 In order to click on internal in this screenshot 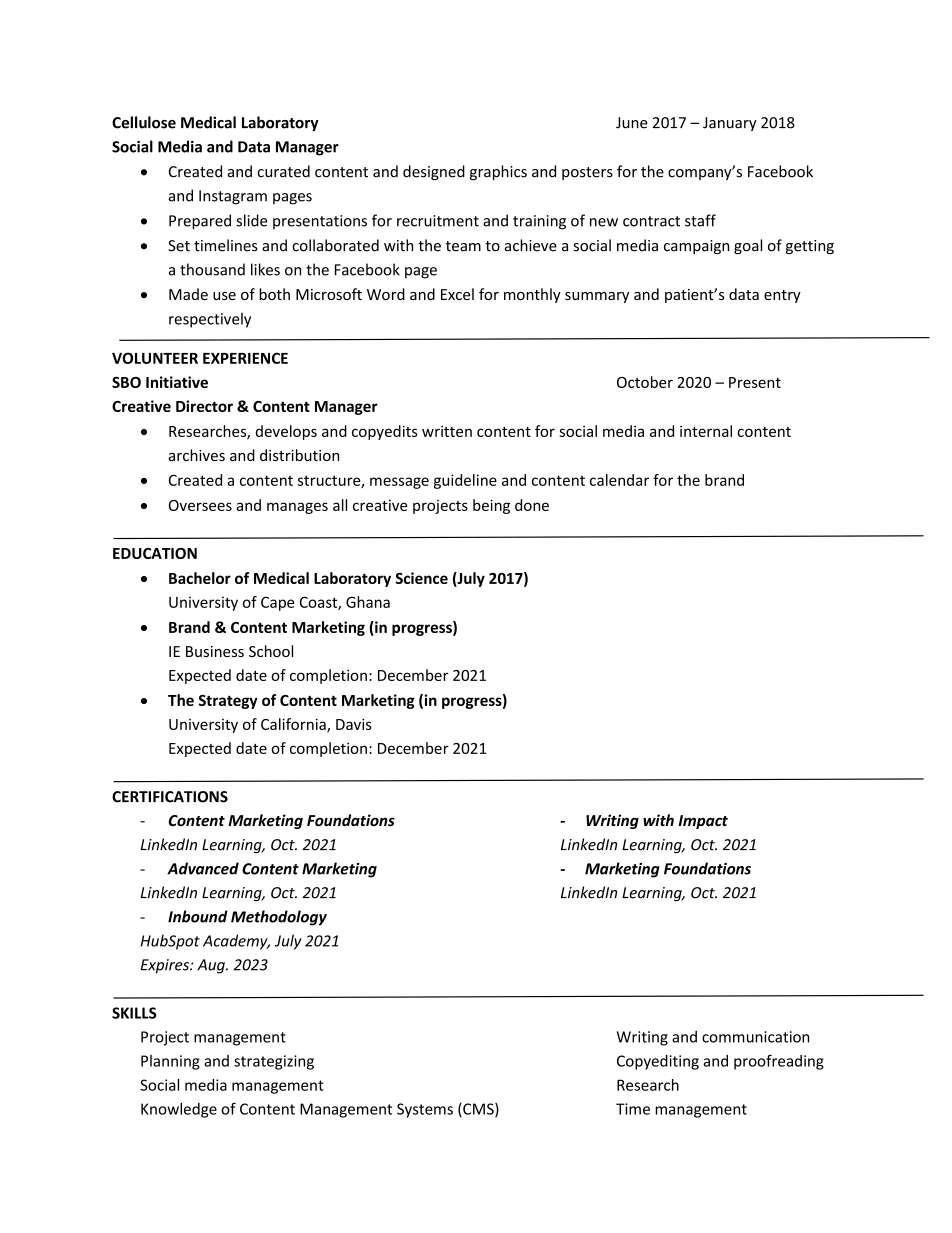, I will do `click(706, 431)`.
